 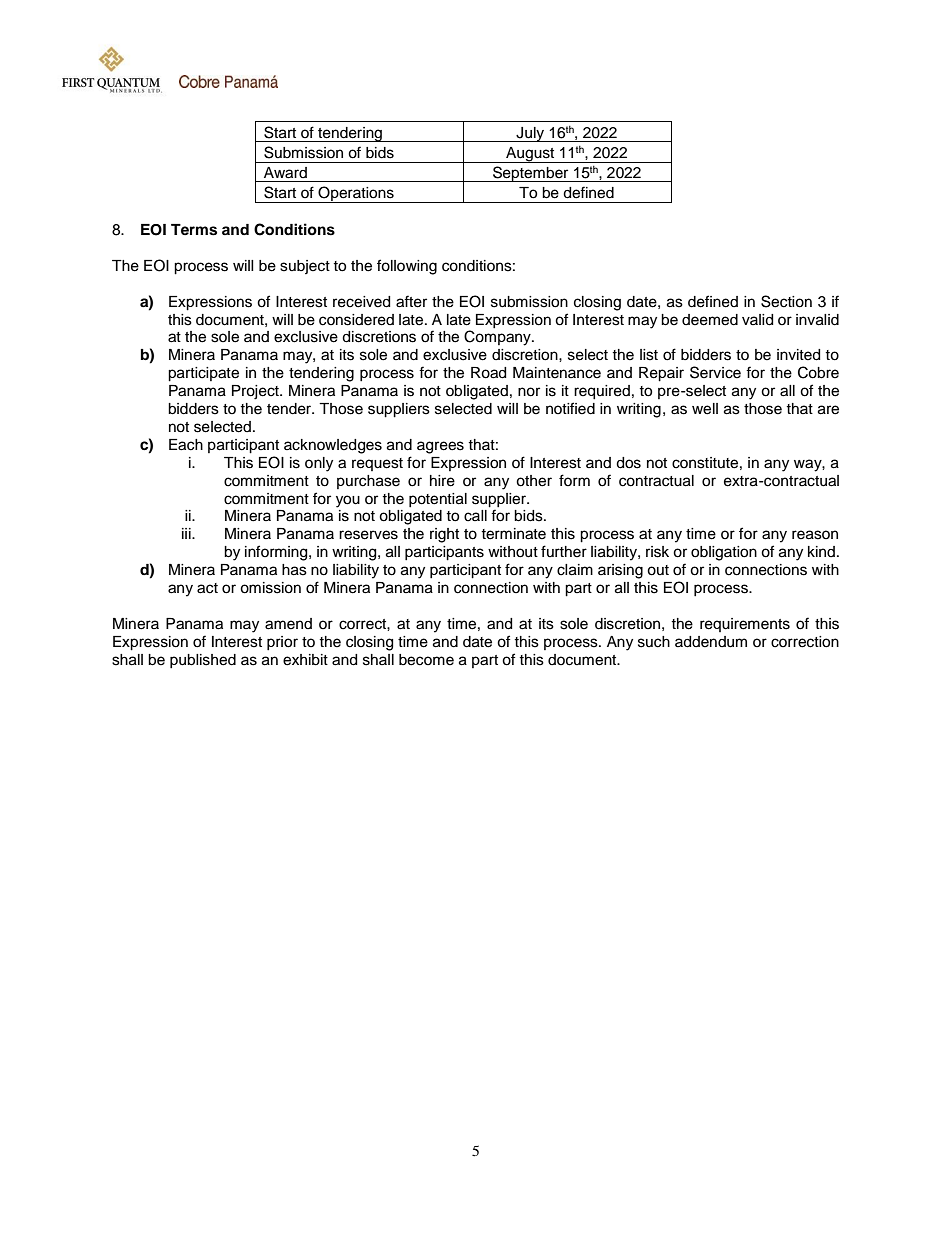 What do you see at coordinates (628, 463) in the image?
I see `dos` at bounding box center [628, 463].
